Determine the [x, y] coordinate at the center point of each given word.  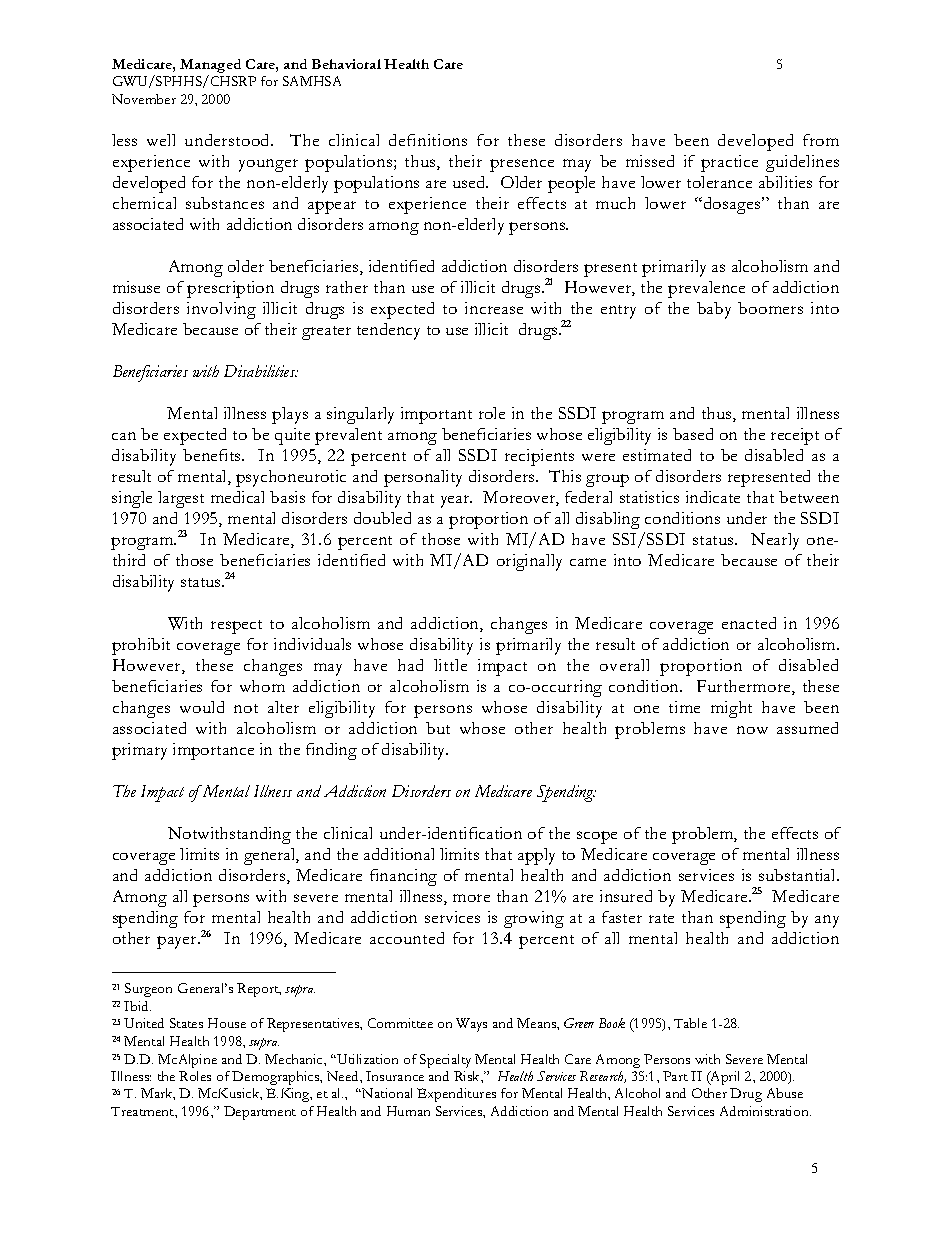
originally [529, 562]
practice [729, 163]
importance [213, 751]
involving [221, 310]
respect [236, 627]
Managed [210, 66]
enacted [749, 623]
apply [536, 856]
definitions [428, 140]
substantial [798, 875]
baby [714, 310]
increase [494, 308]
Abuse [785, 1093]
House [227, 1023]
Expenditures [456, 1095]
